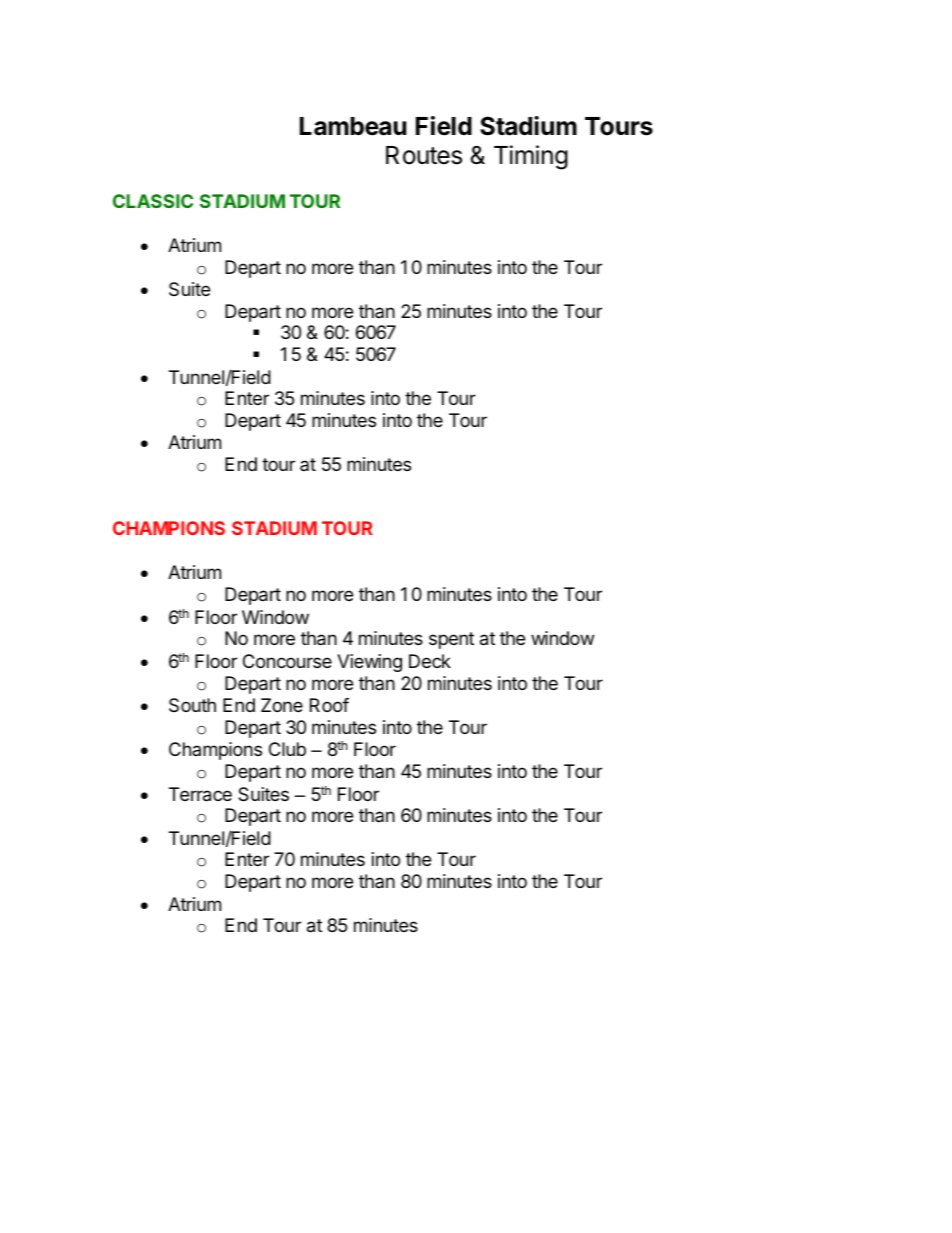 Image resolution: width=952 pixels, height=1233 pixels. Describe the element at coordinates (200, 794) in the screenshot. I see `Terrace` at that location.
